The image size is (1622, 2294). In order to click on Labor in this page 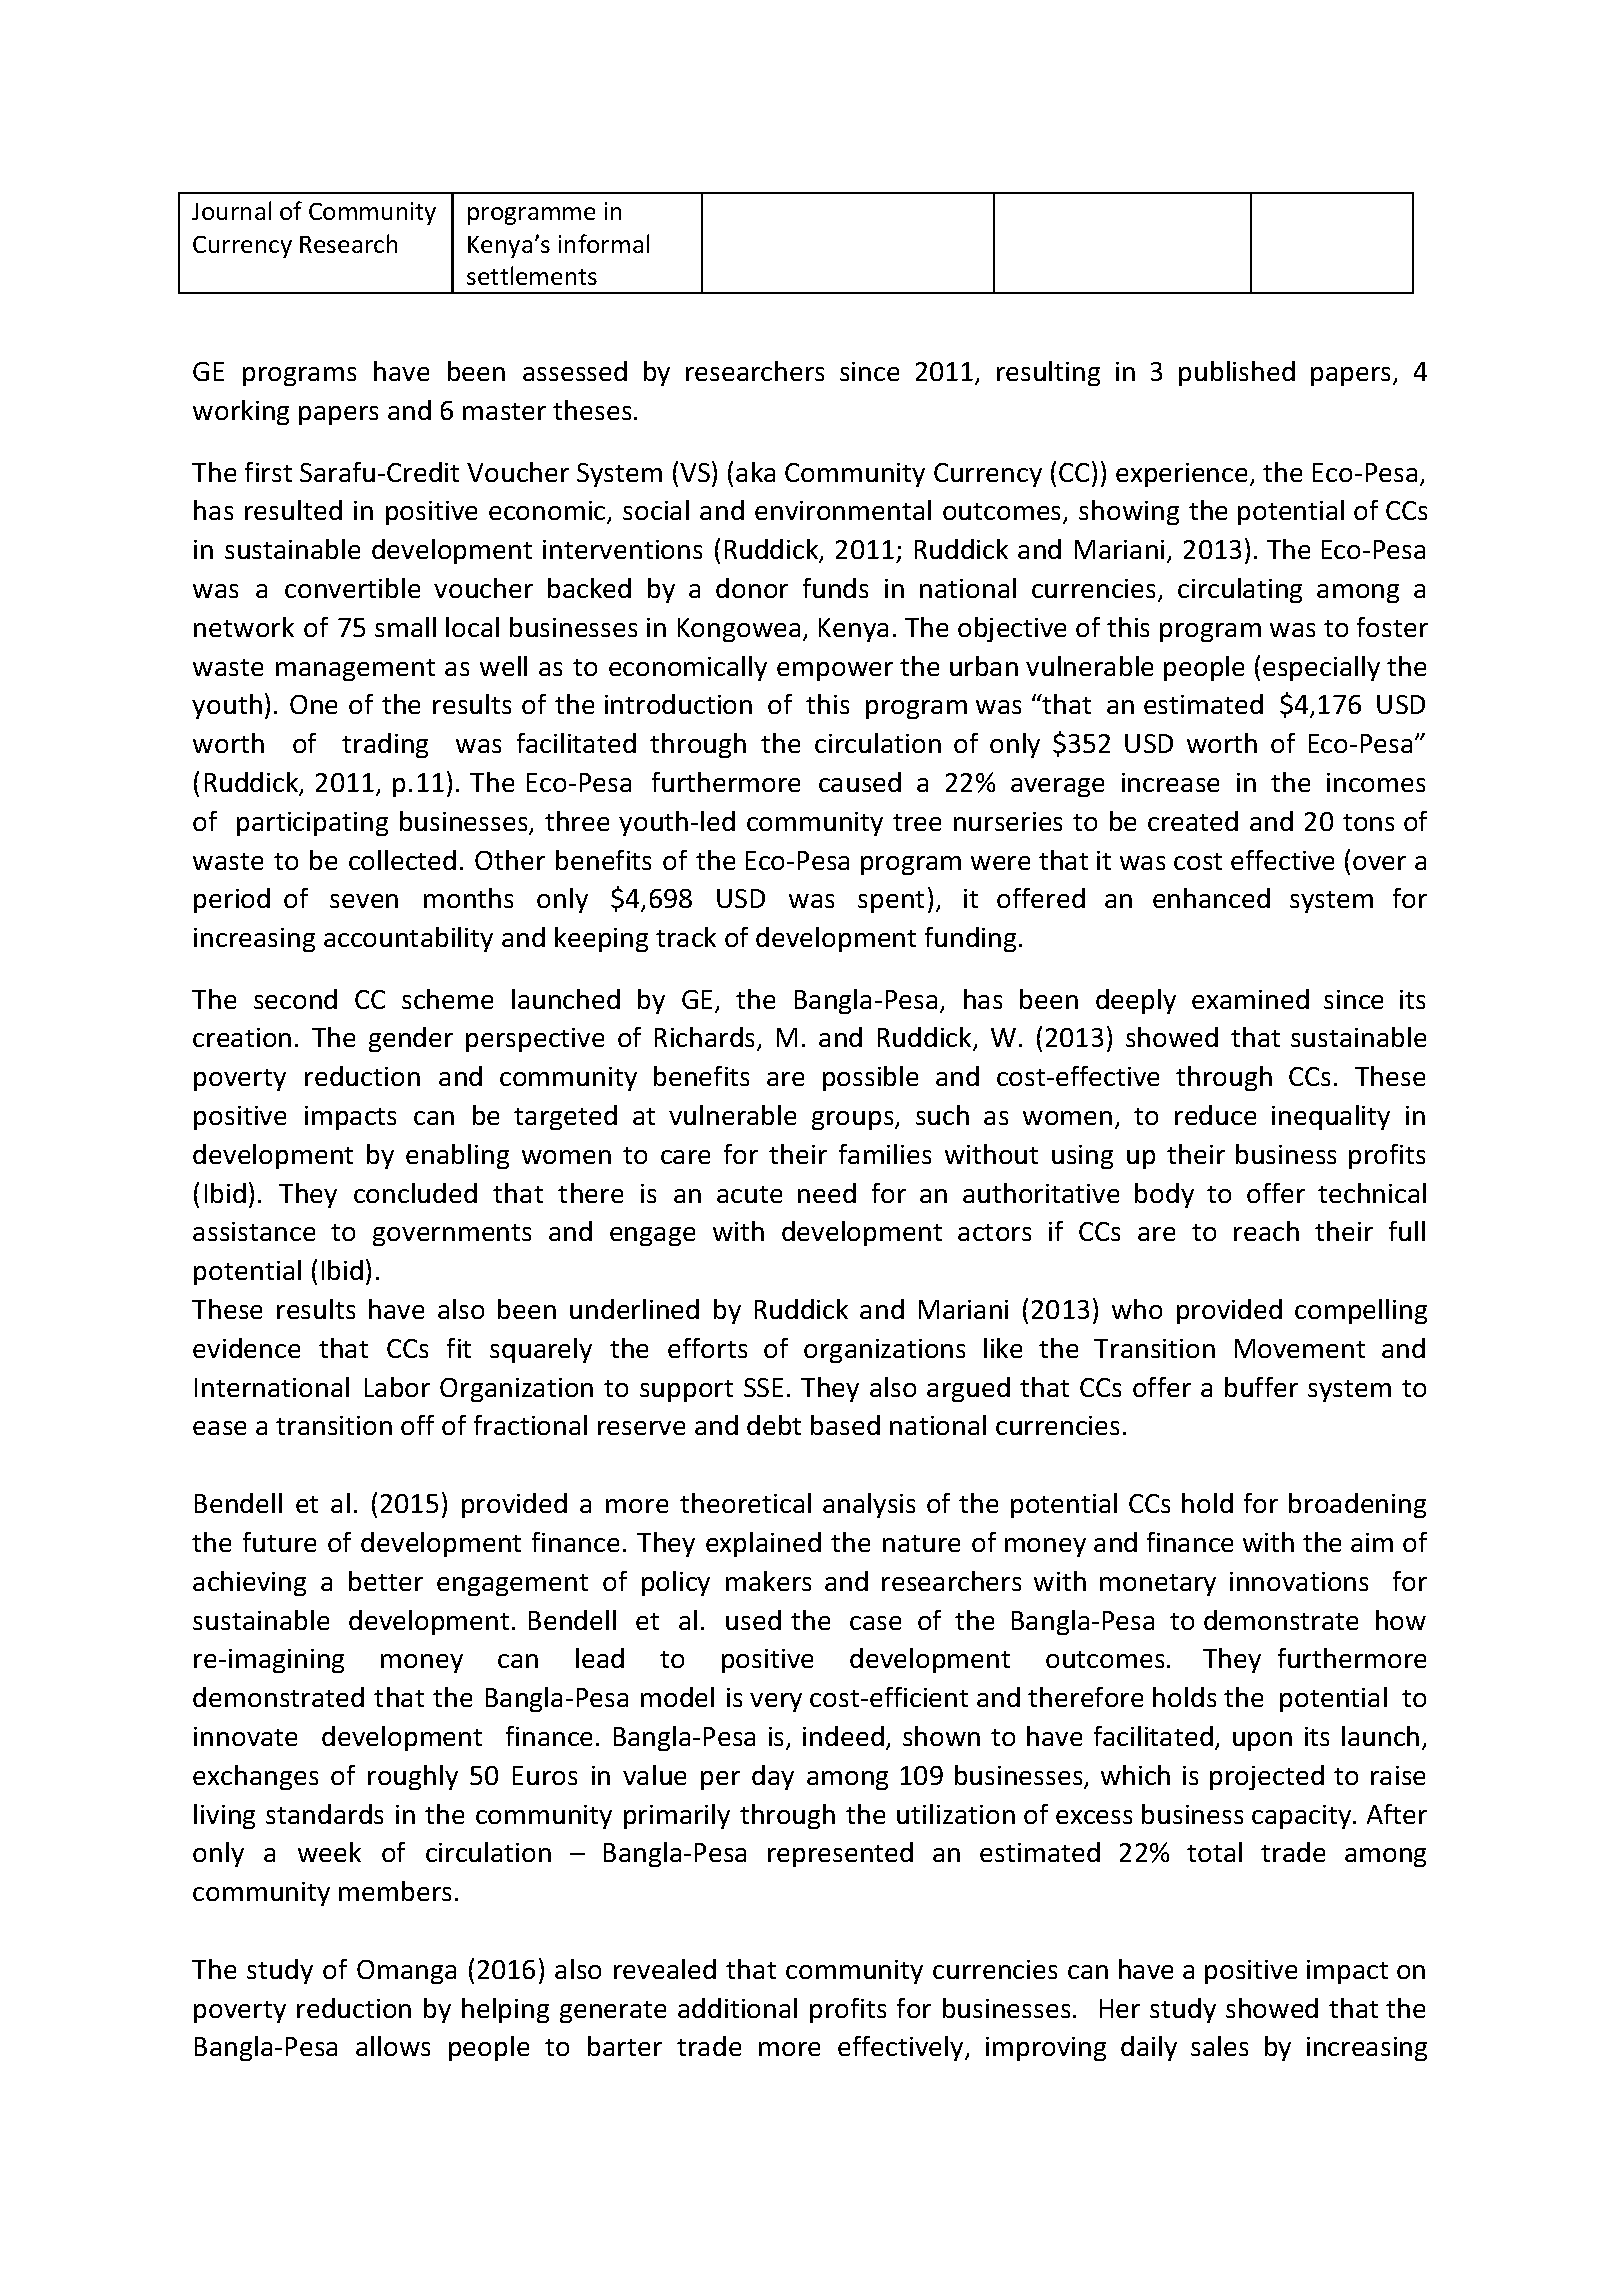, I will do `click(397, 1387)`.
